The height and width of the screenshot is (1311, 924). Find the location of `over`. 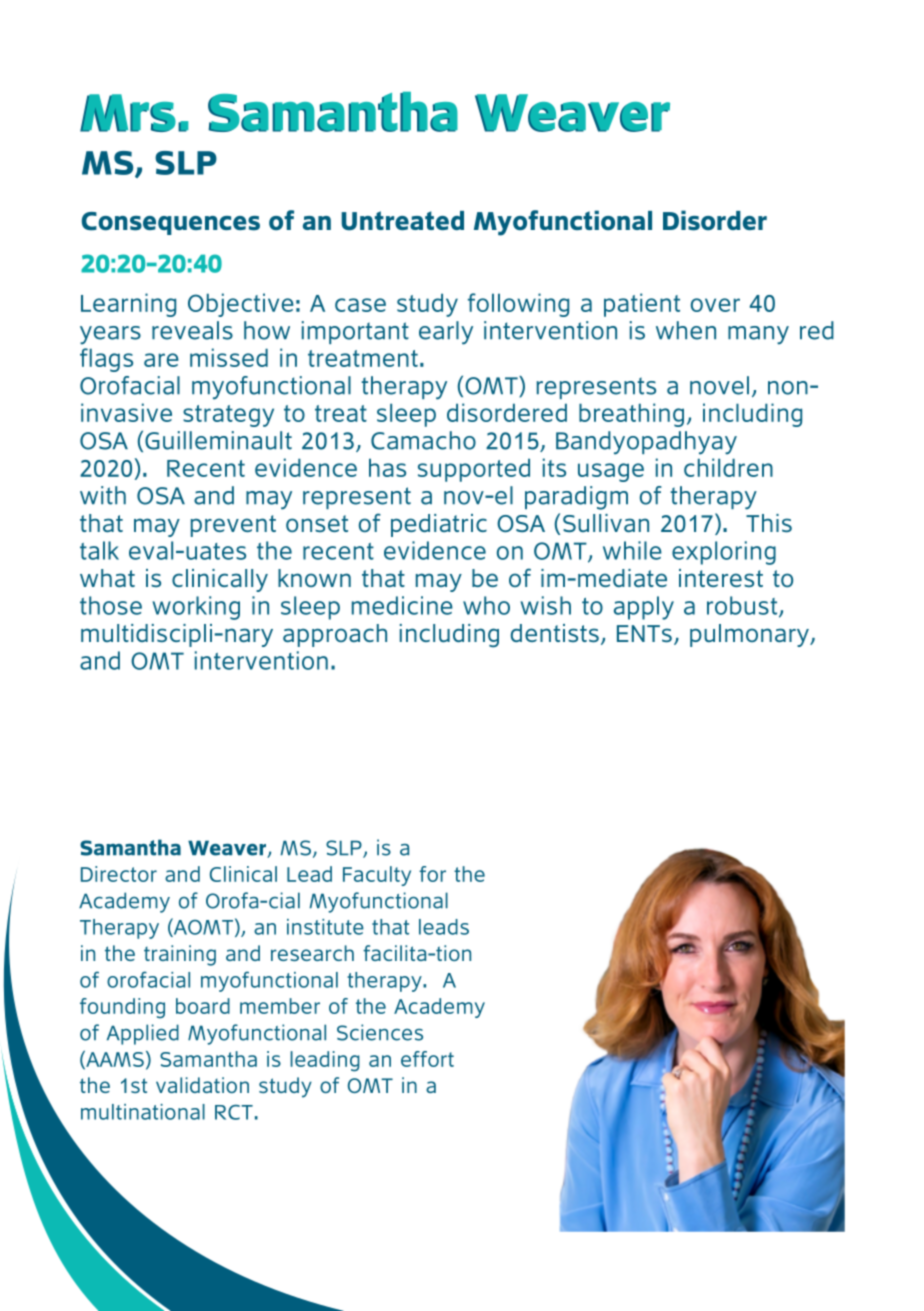

over is located at coordinates (715, 305).
